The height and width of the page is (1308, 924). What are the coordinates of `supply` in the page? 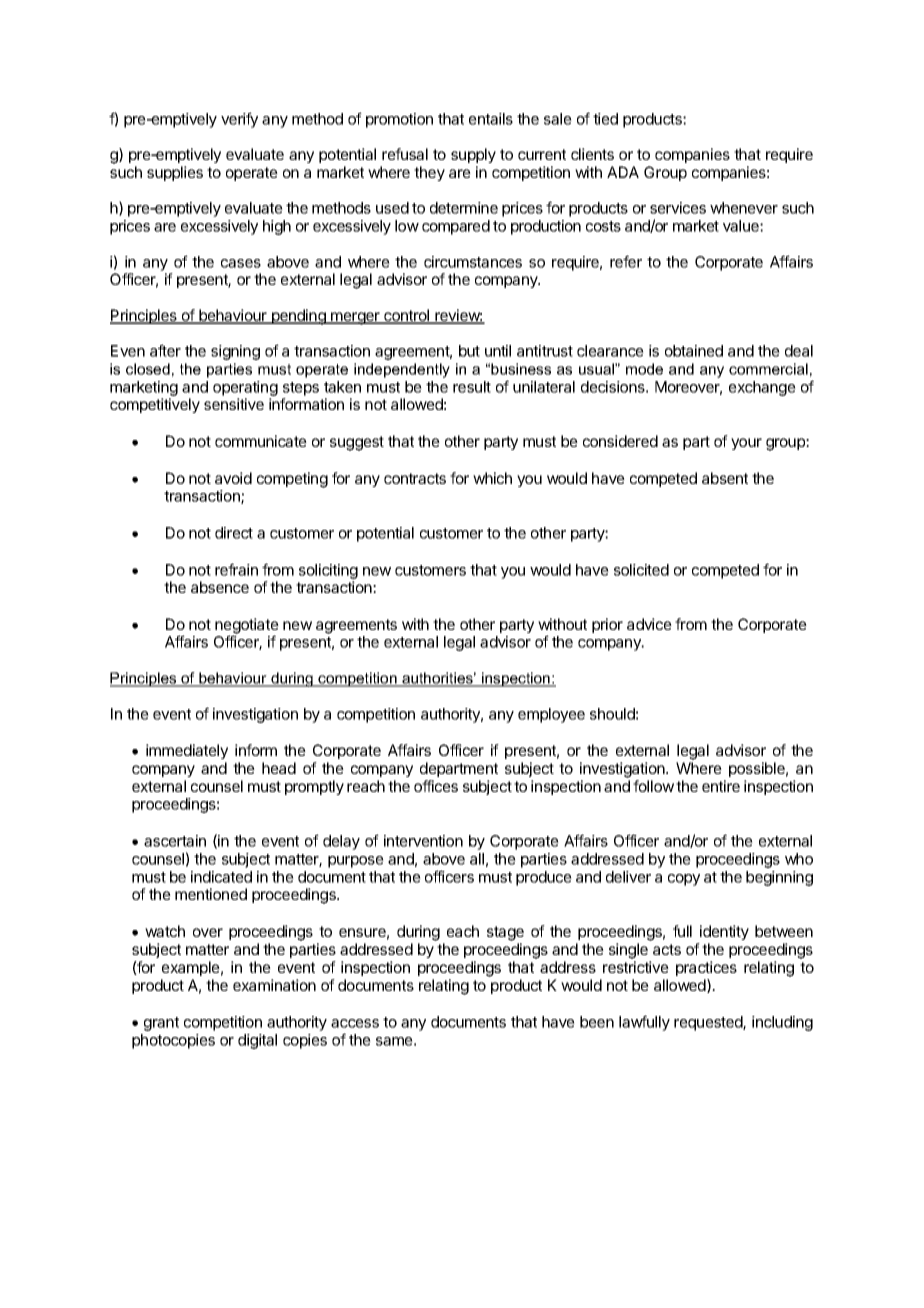 It's located at (473, 155).
